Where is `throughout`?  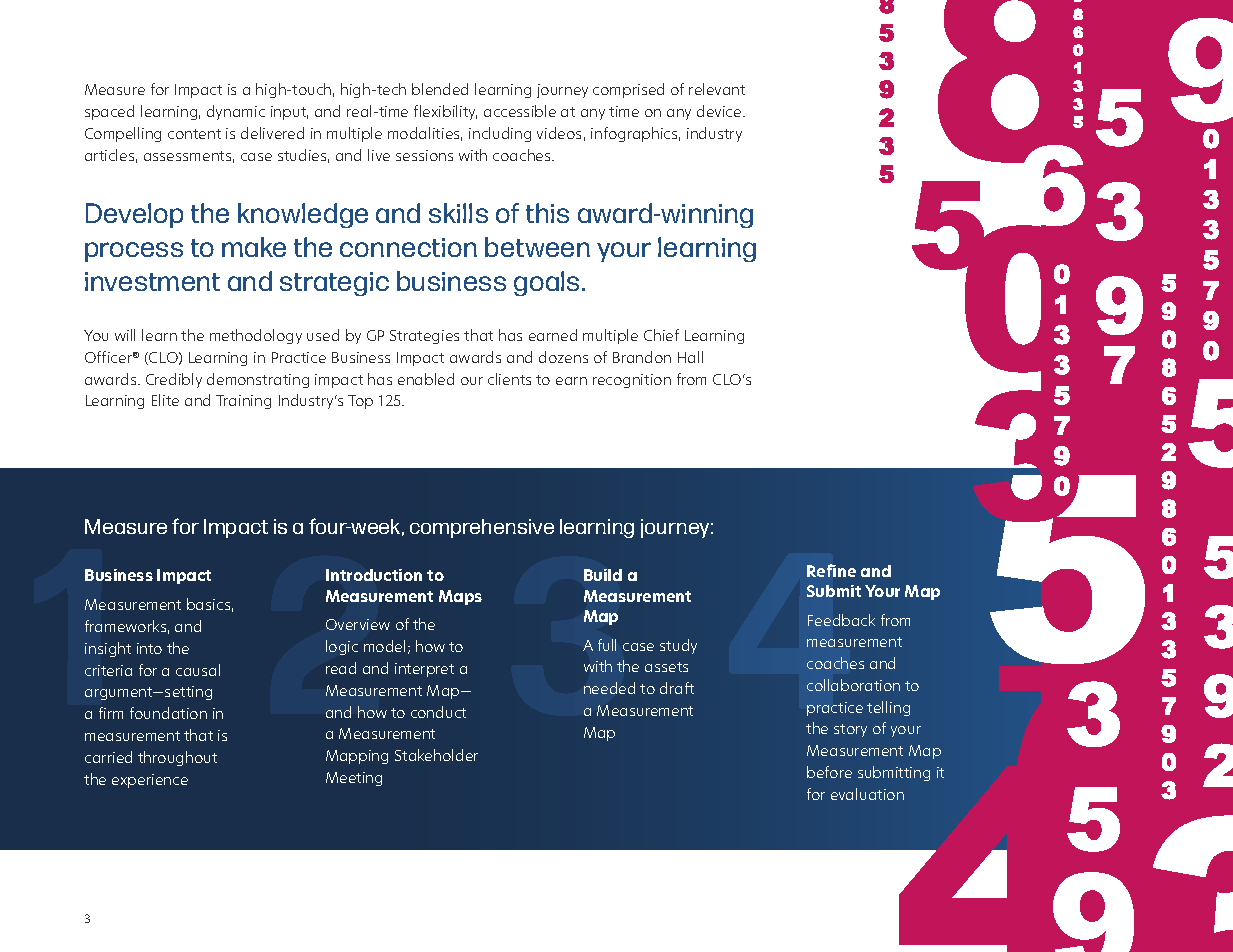 throughout is located at coordinates (177, 758).
